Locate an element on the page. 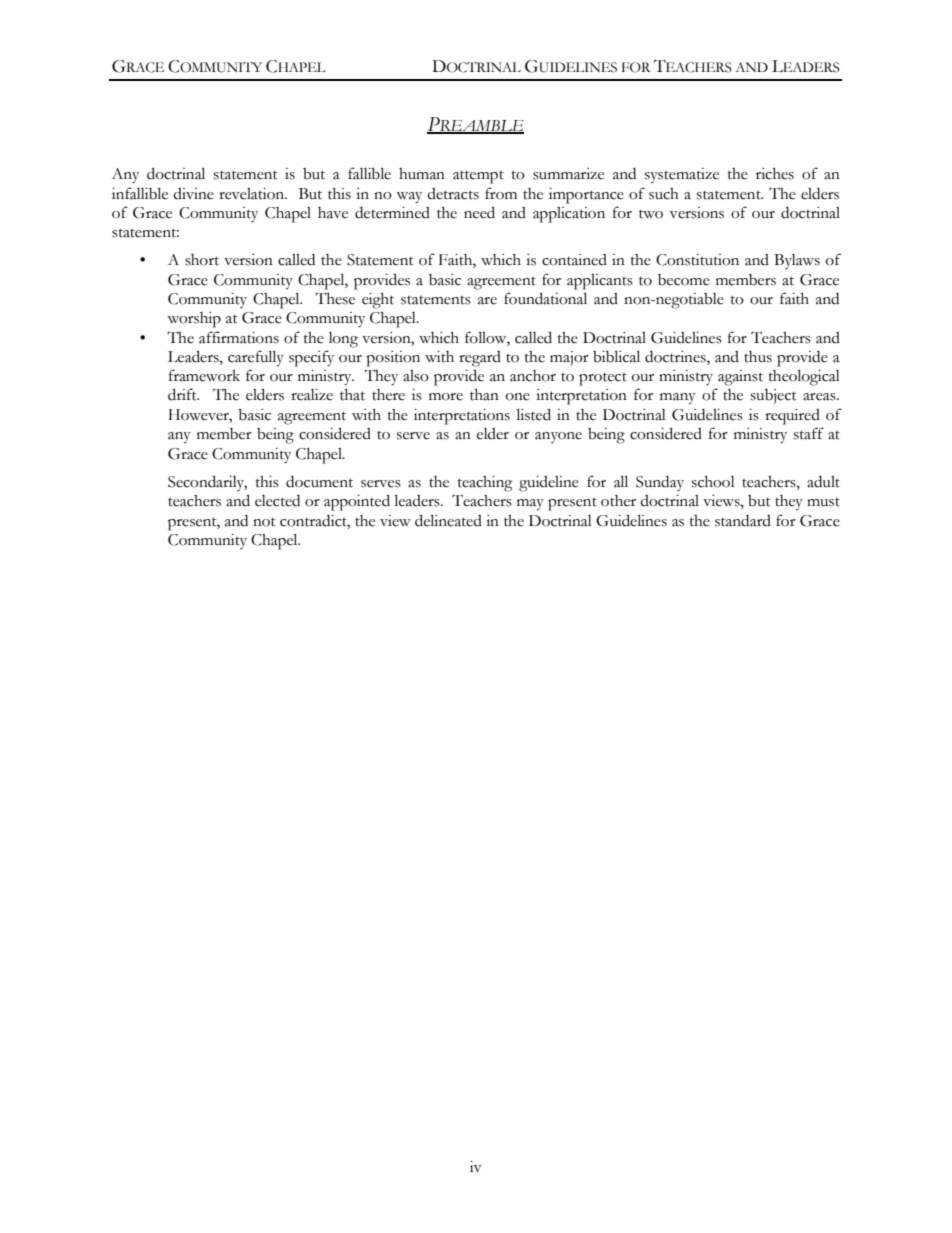  contained is located at coordinates (574, 260).
